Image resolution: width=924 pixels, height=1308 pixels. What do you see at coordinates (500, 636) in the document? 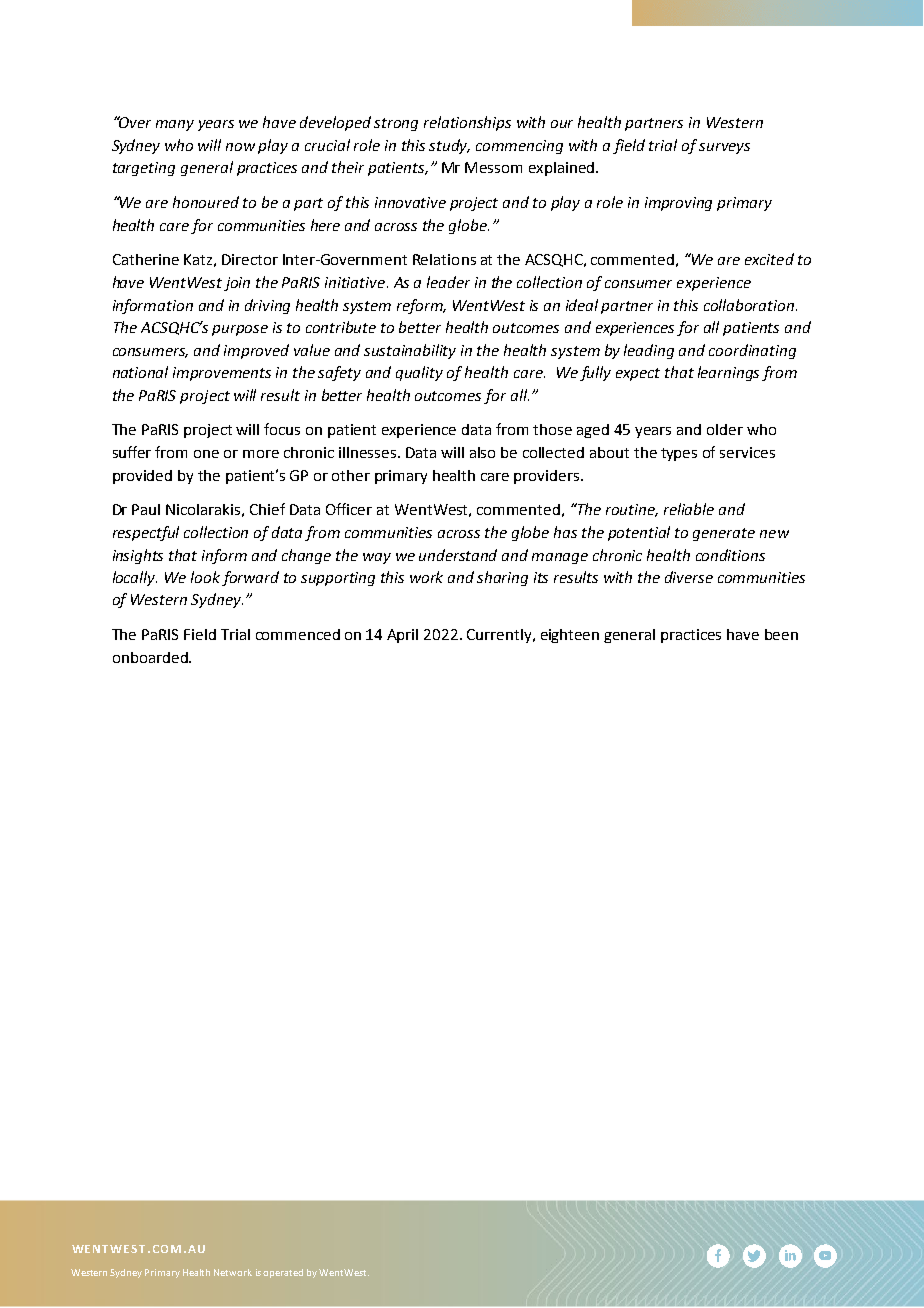
I see `Currently` at bounding box center [500, 636].
